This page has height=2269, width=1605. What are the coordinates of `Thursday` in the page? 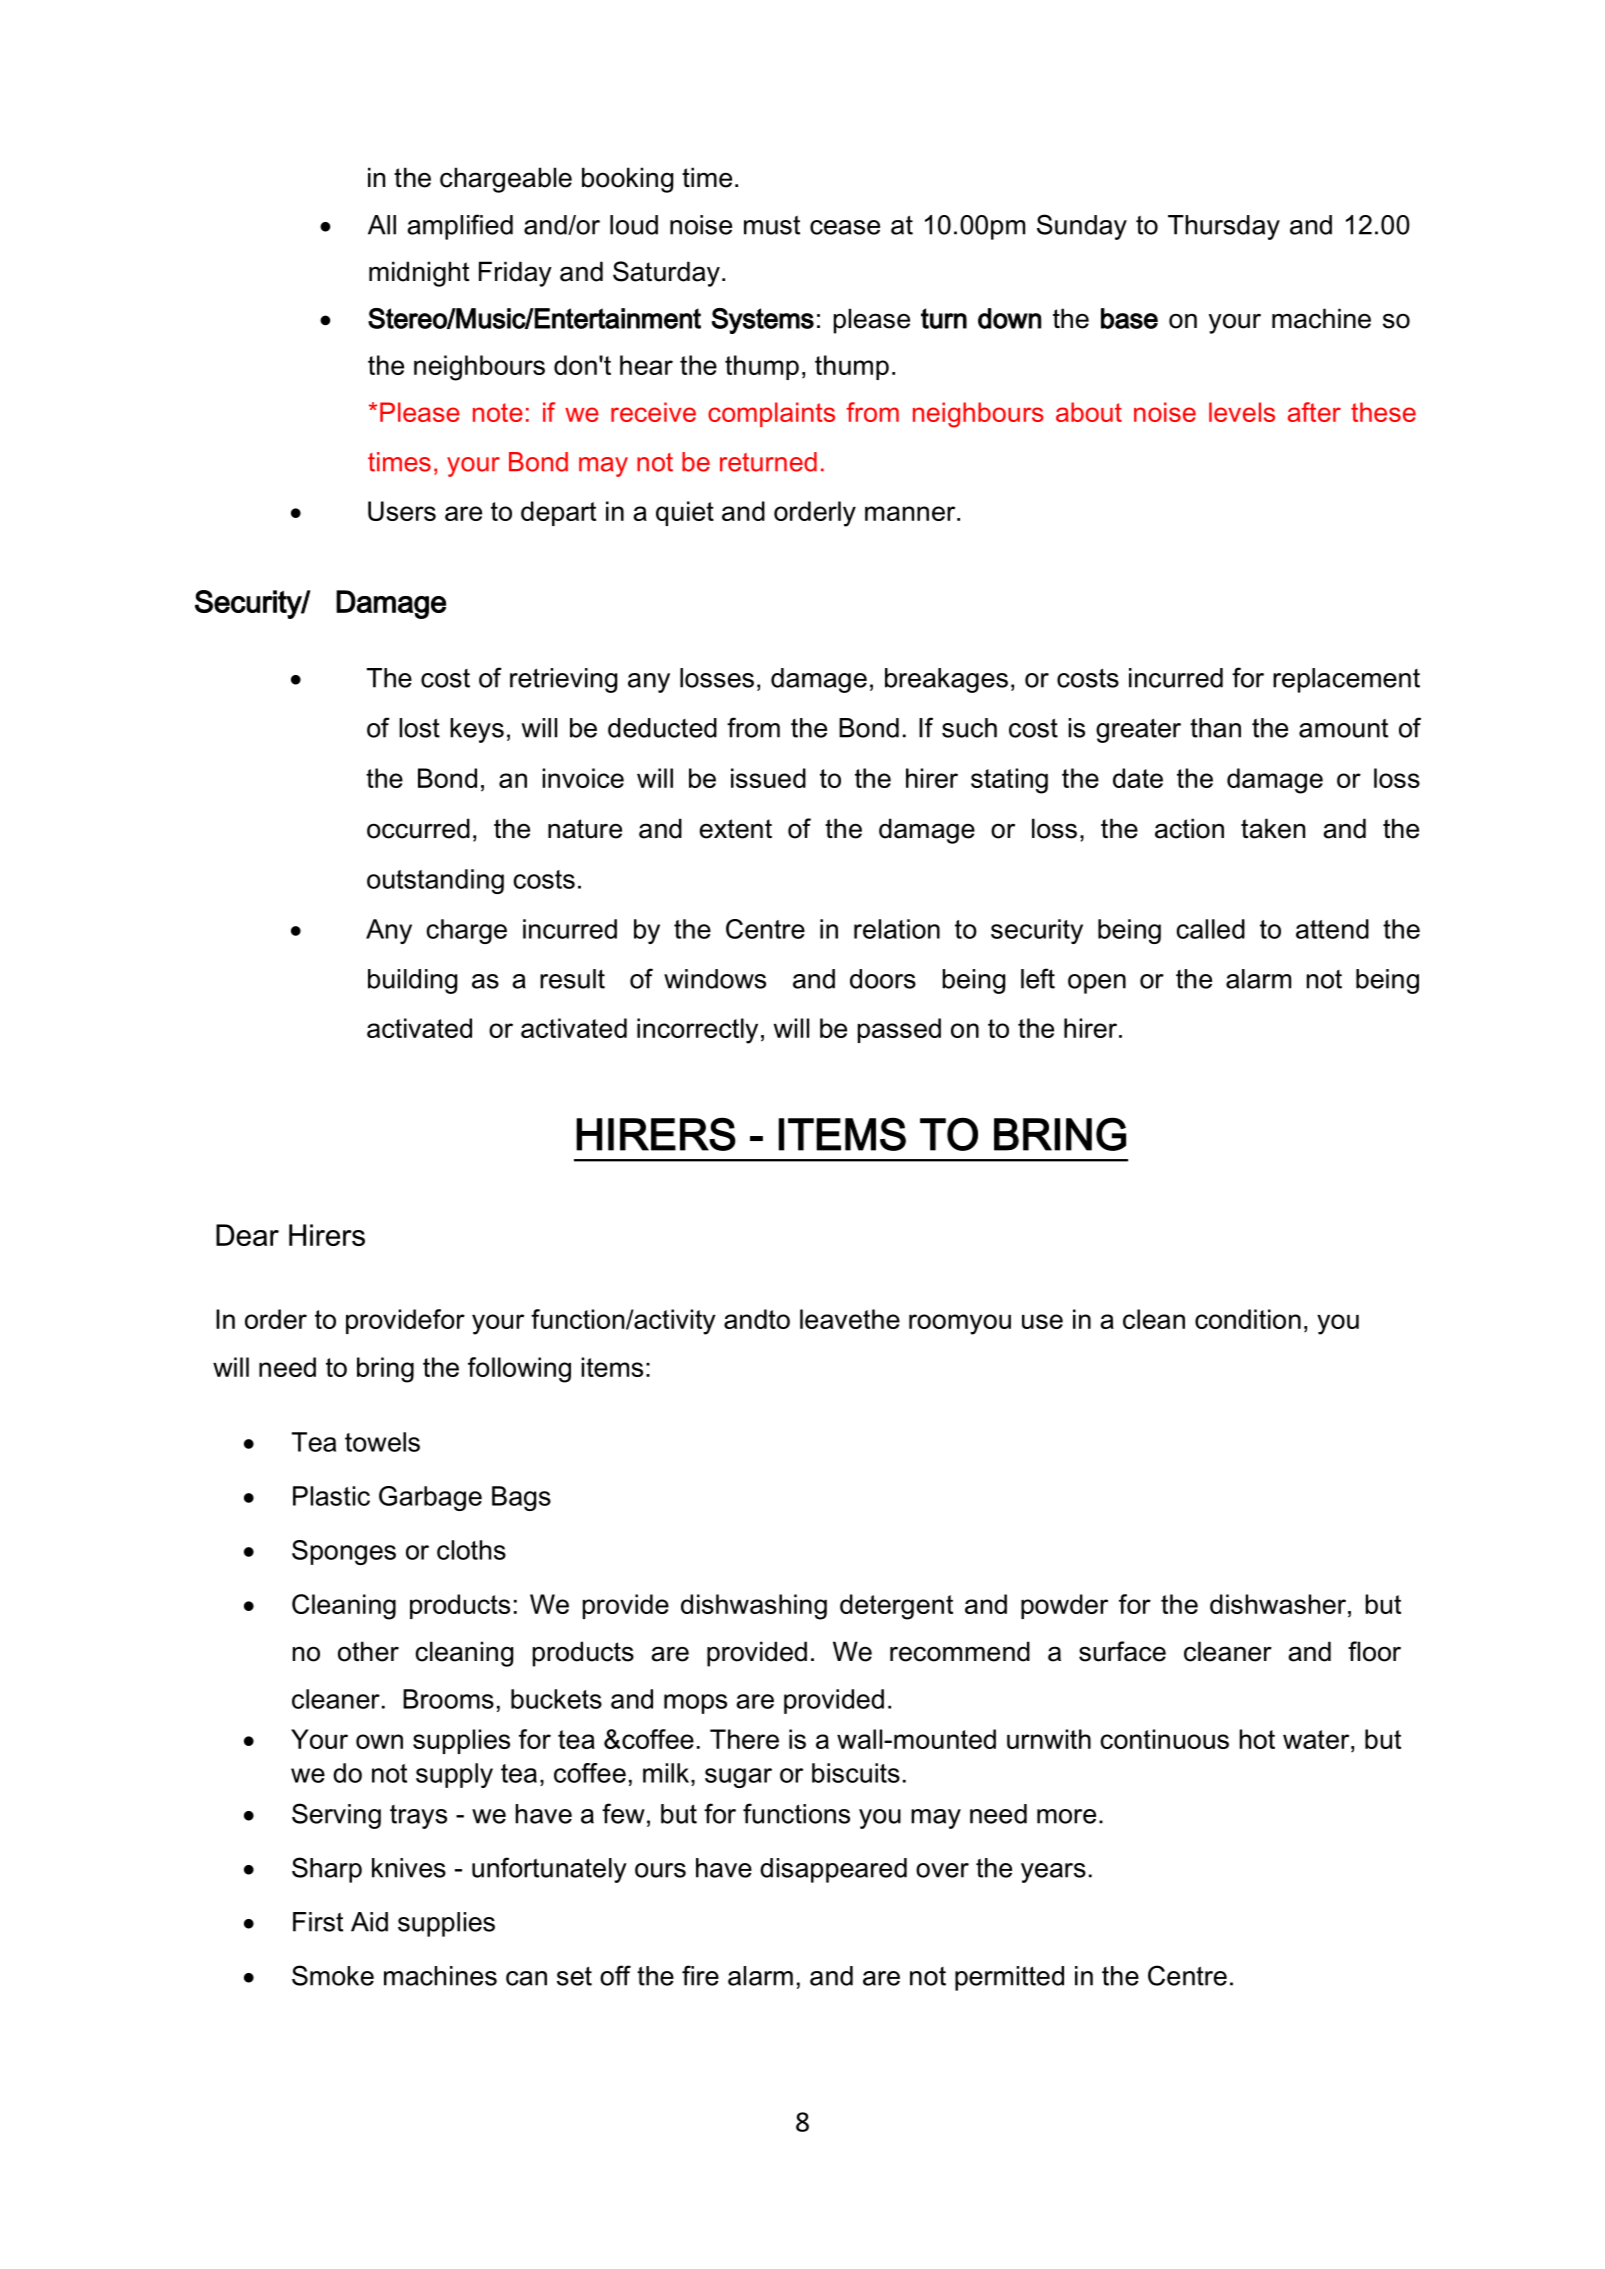 It's located at (1224, 227).
